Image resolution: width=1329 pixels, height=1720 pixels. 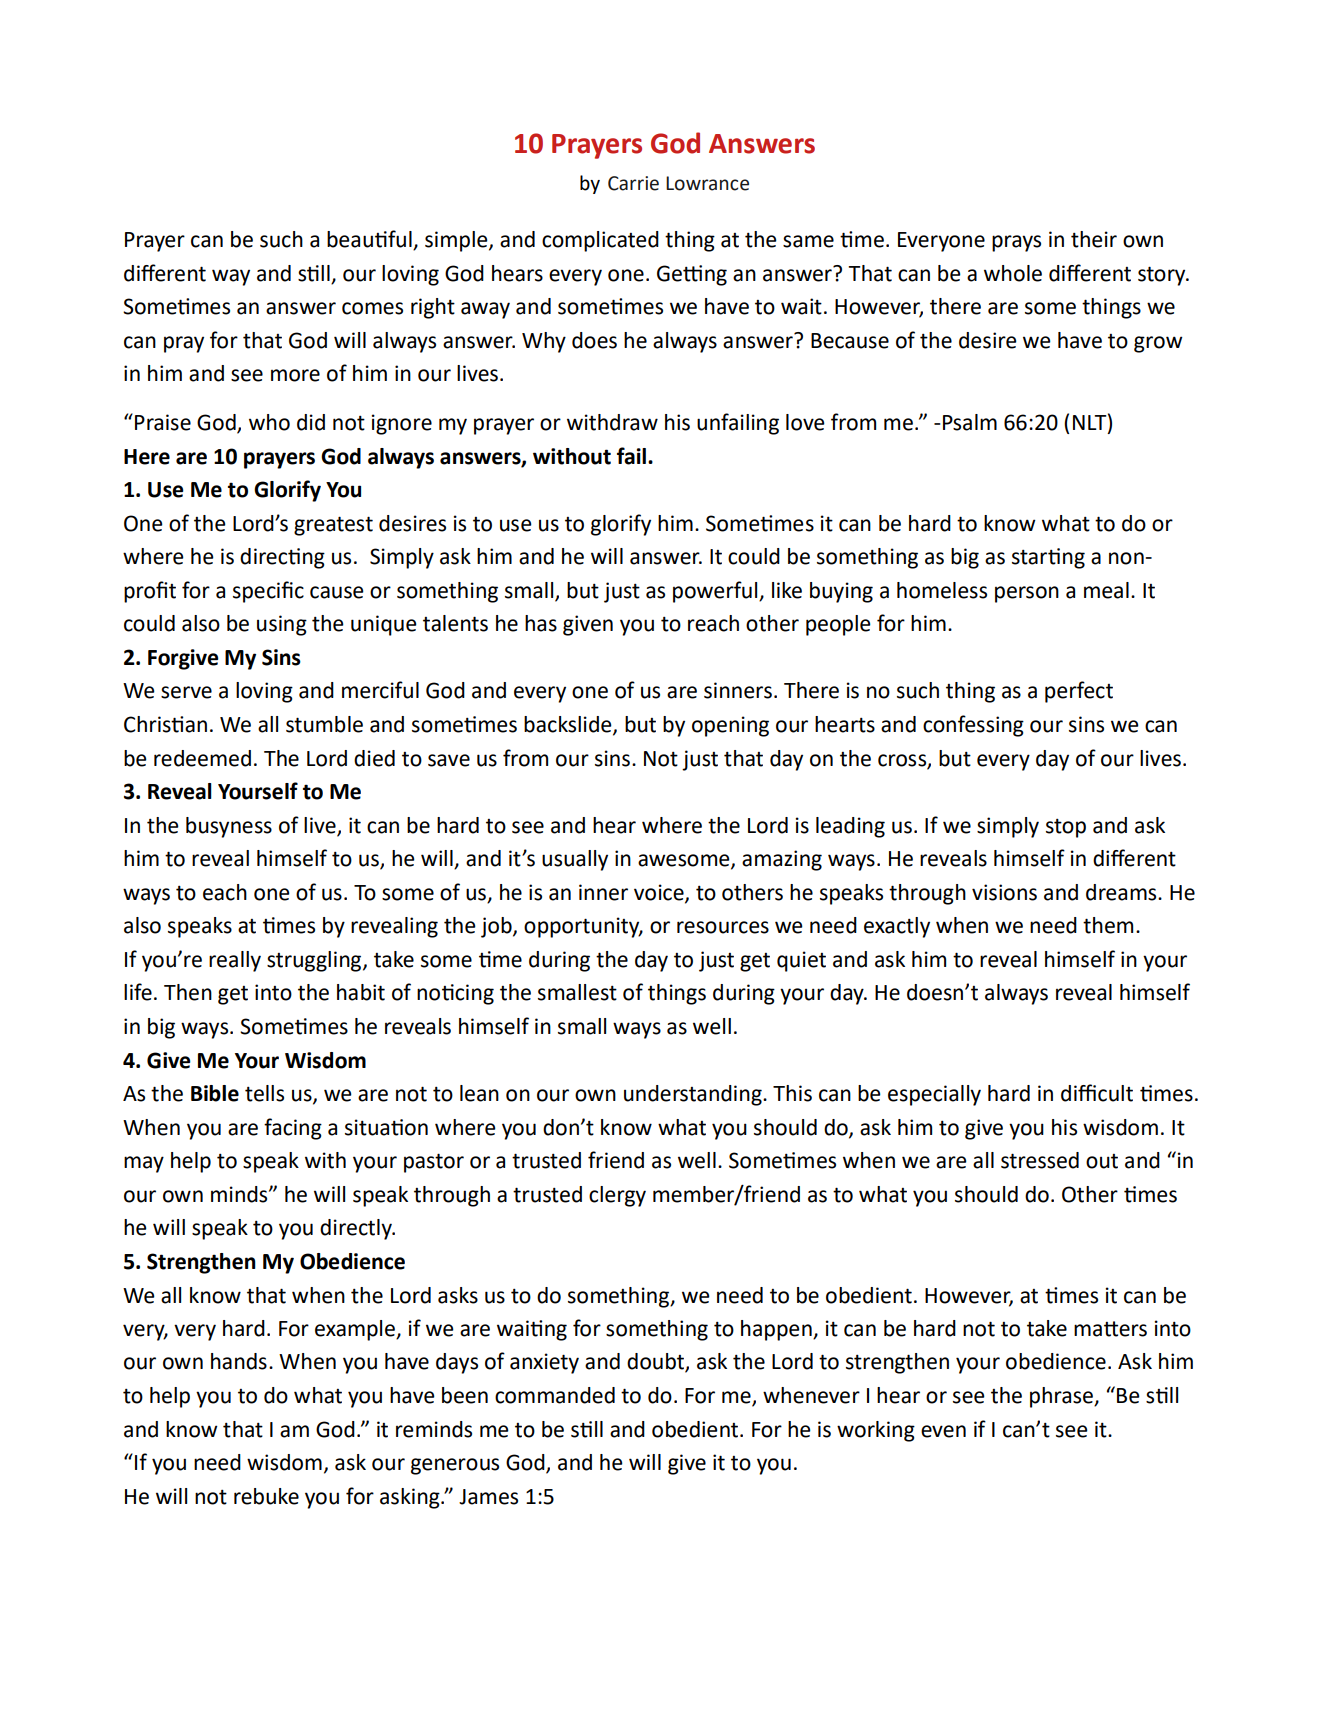 I want to click on rebuke, so click(x=266, y=1496).
